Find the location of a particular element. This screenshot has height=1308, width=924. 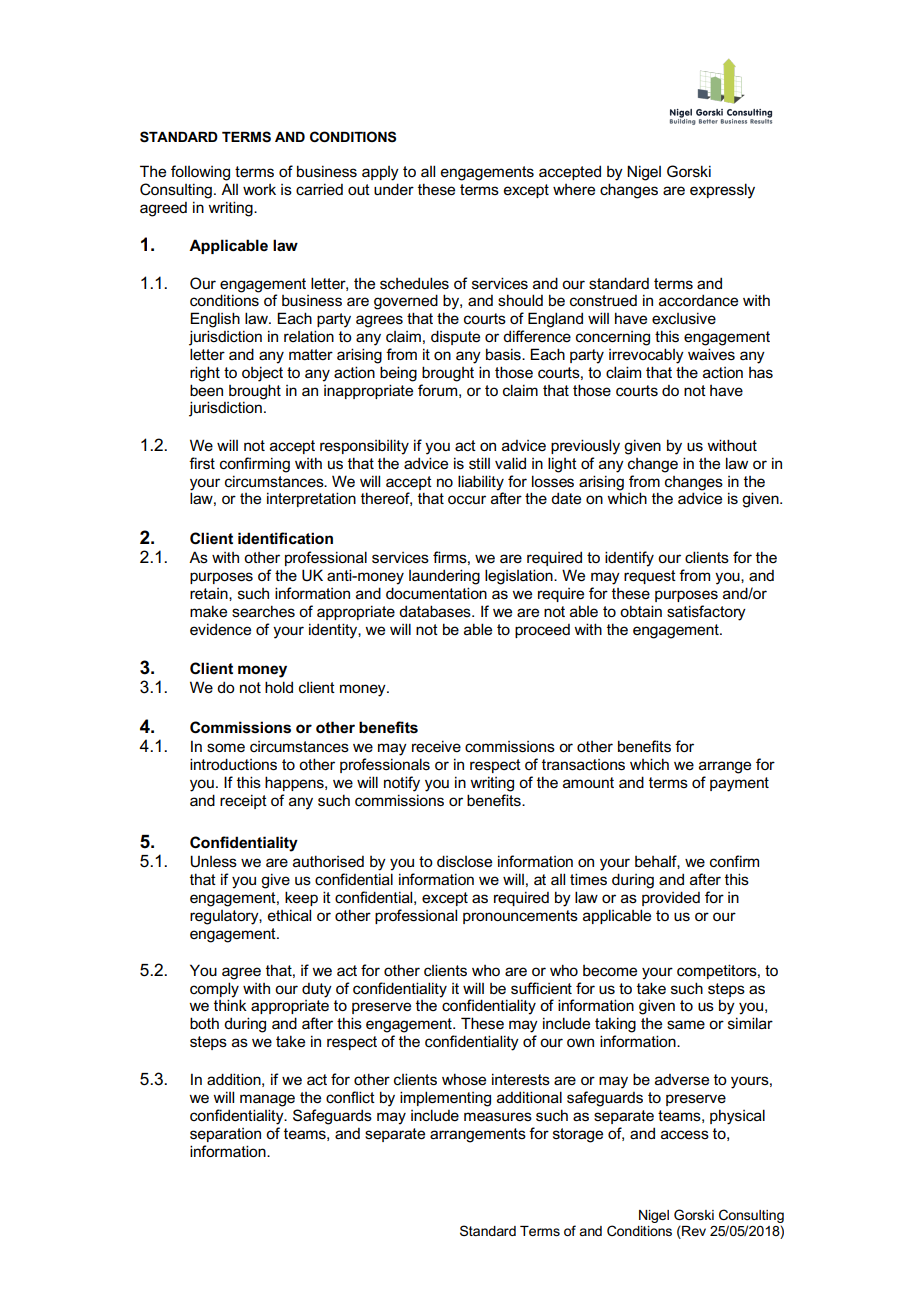

occur is located at coordinates (467, 499).
